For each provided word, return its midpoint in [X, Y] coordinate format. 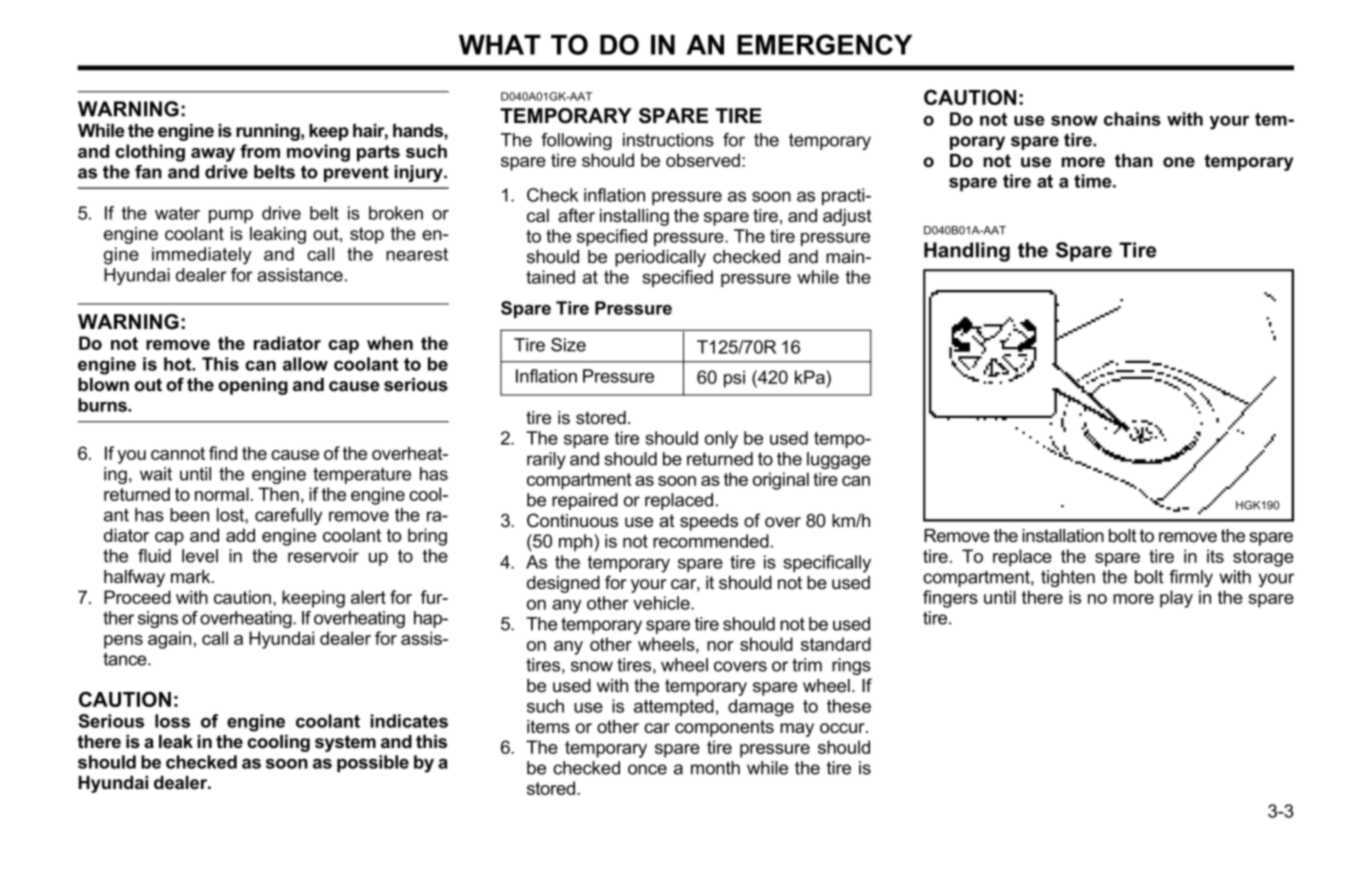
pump [231, 216]
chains [1132, 119]
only [721, 440]
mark [192, 576]
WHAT [500, 45]
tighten [1068, 578]
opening [253, 386]
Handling [967, 252]
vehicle [662, 603]
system [345, 743]
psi [734, 379]
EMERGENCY [824, 44]
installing [634, 217]
